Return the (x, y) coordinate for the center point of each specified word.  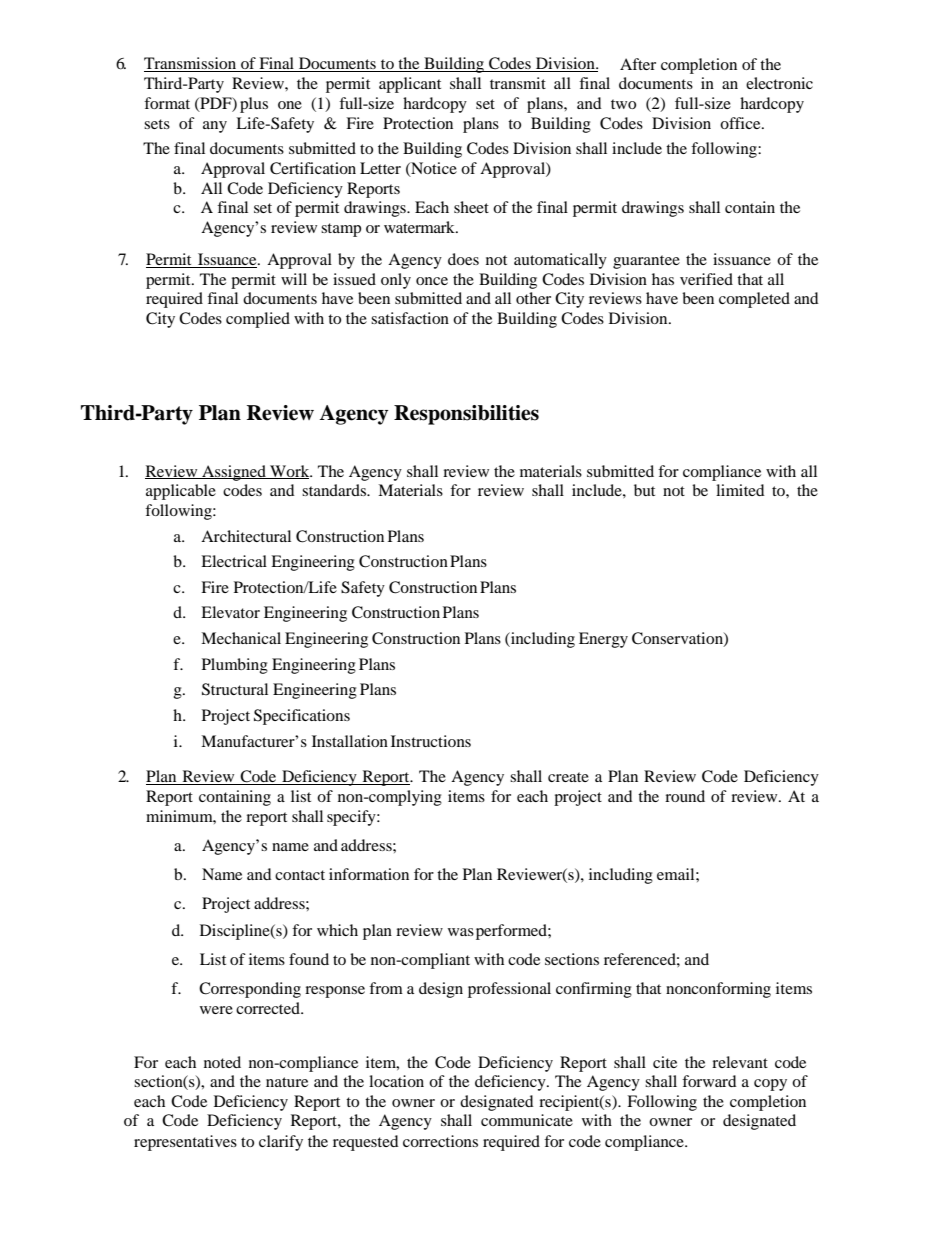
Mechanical (241, 638)
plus (254, 105)
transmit (518, 83)
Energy (603, 640)
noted (222, 1062)
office (741, 123)
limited (740, 490)
